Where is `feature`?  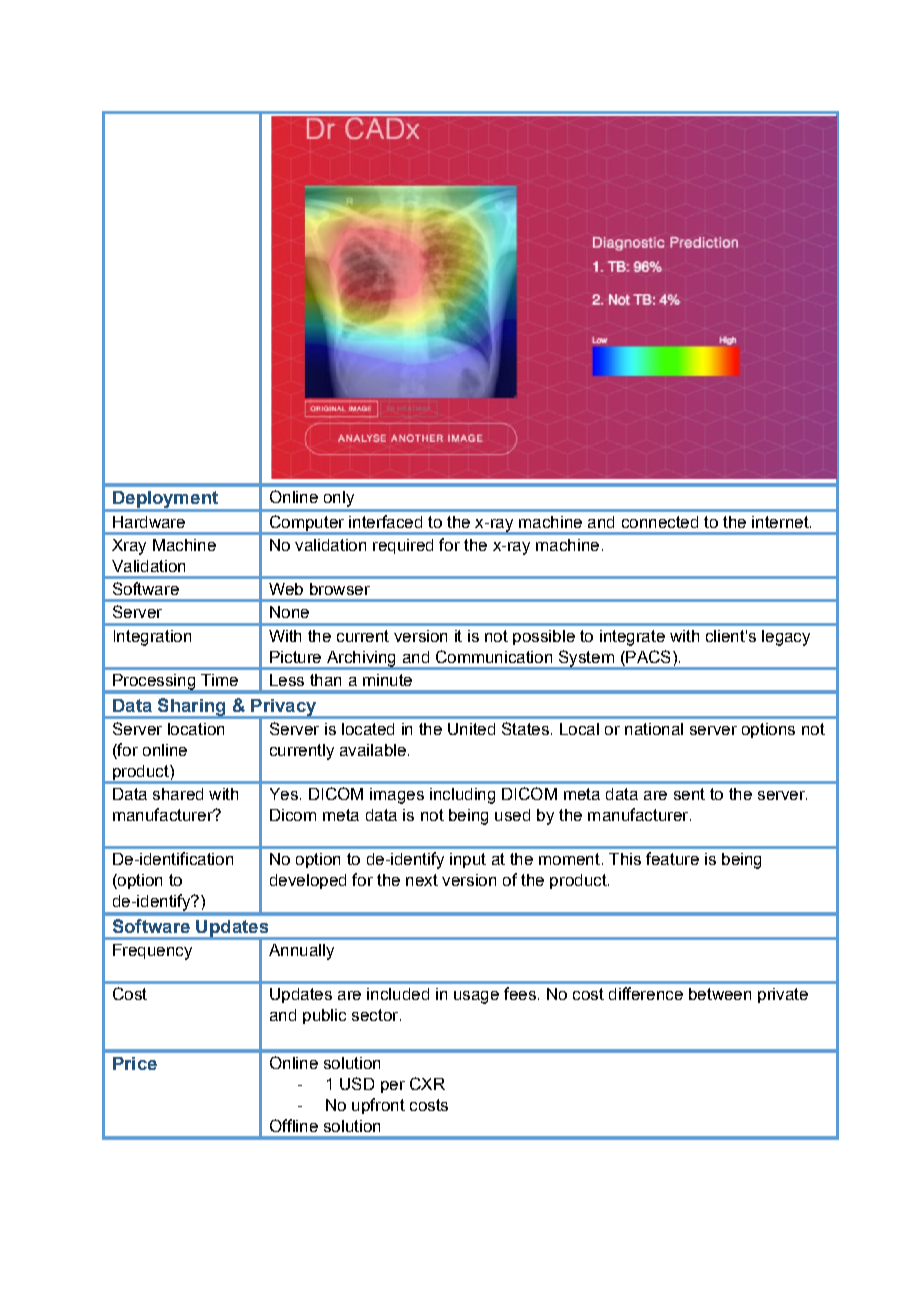
feature is located at coordinates (672, 858).
